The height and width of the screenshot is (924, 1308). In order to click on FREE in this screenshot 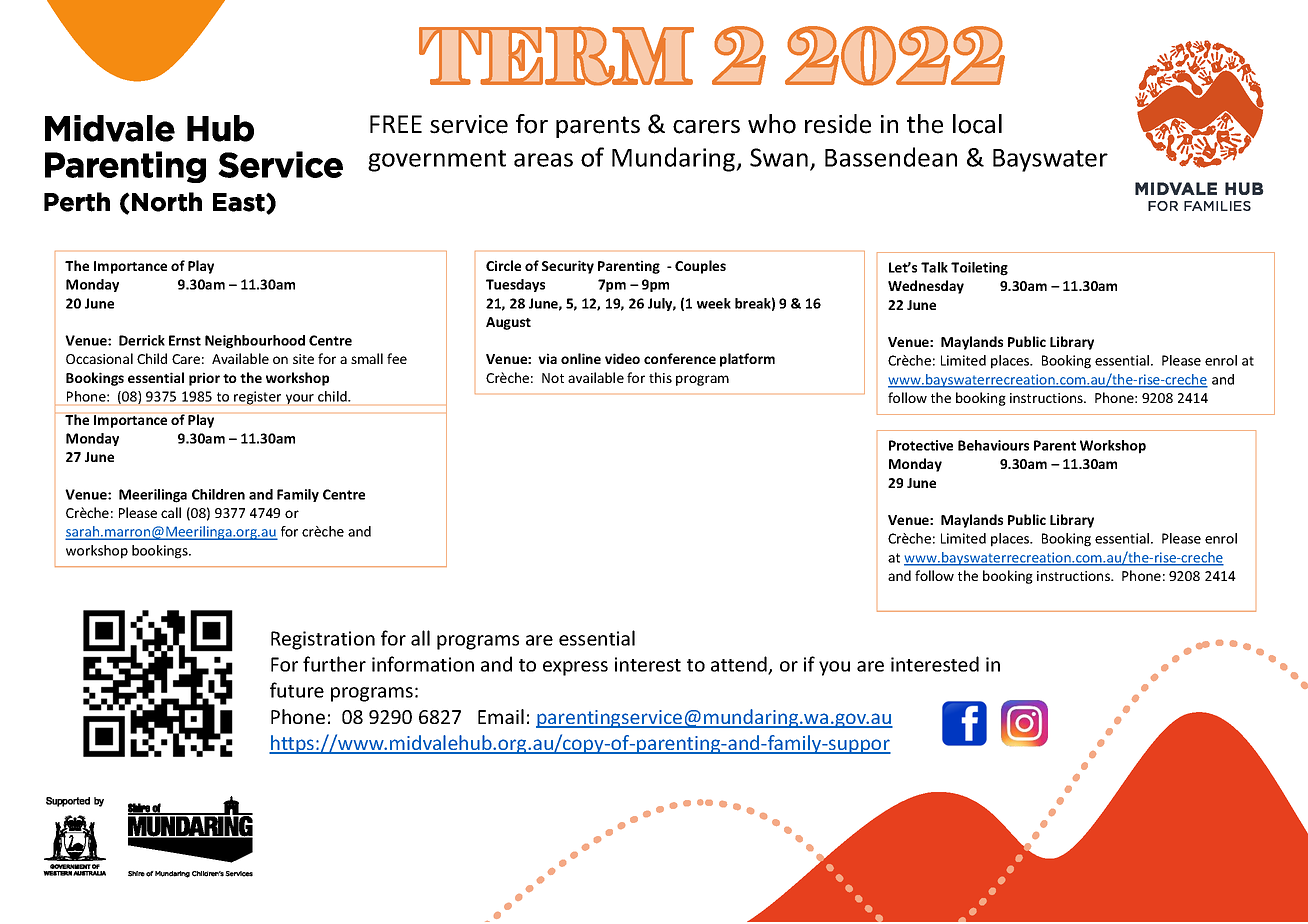, I will do `click(396, 124)`.
